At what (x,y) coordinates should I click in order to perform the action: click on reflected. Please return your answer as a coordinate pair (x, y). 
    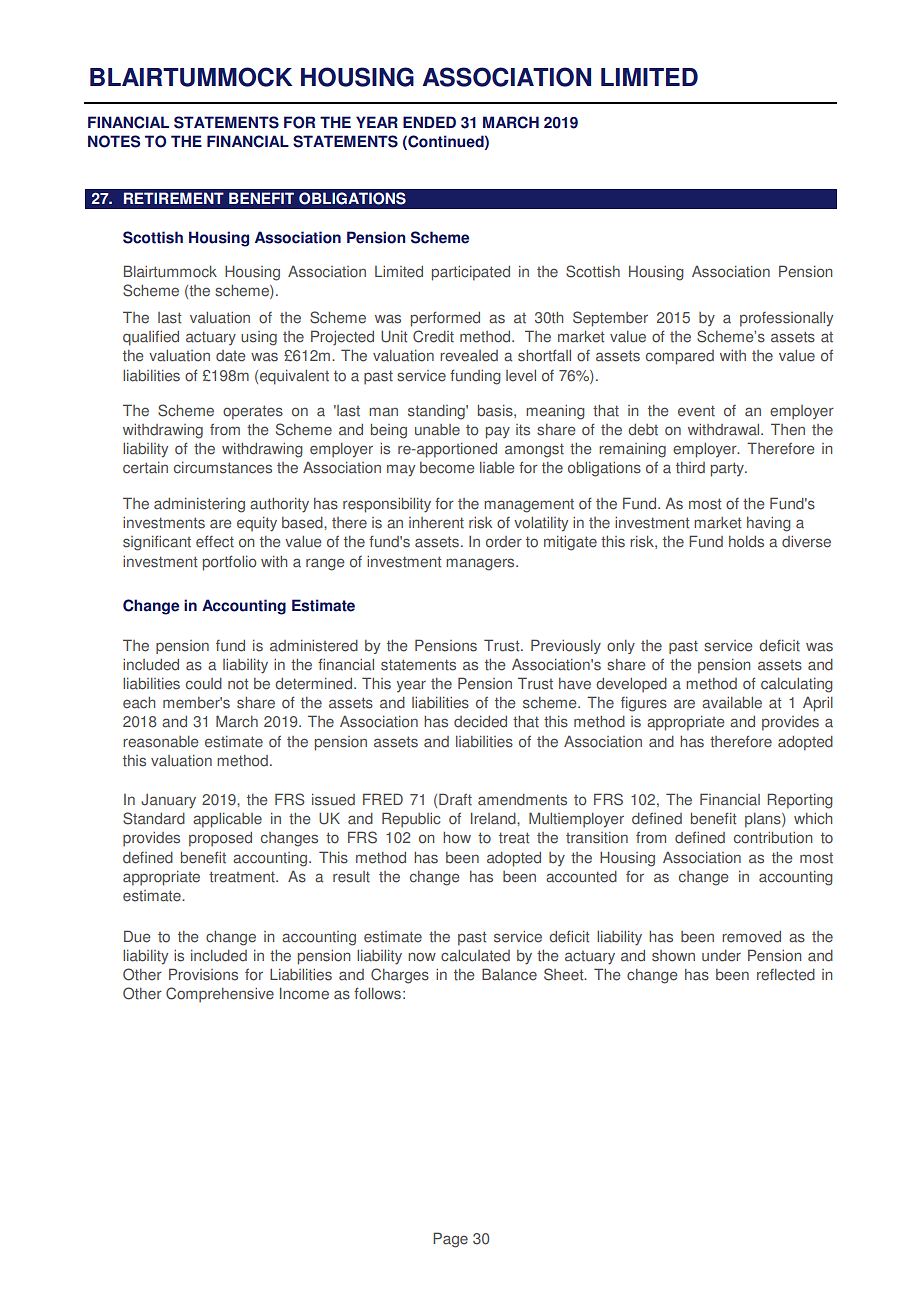
    Looking at the image, I should click on (786, 975).
